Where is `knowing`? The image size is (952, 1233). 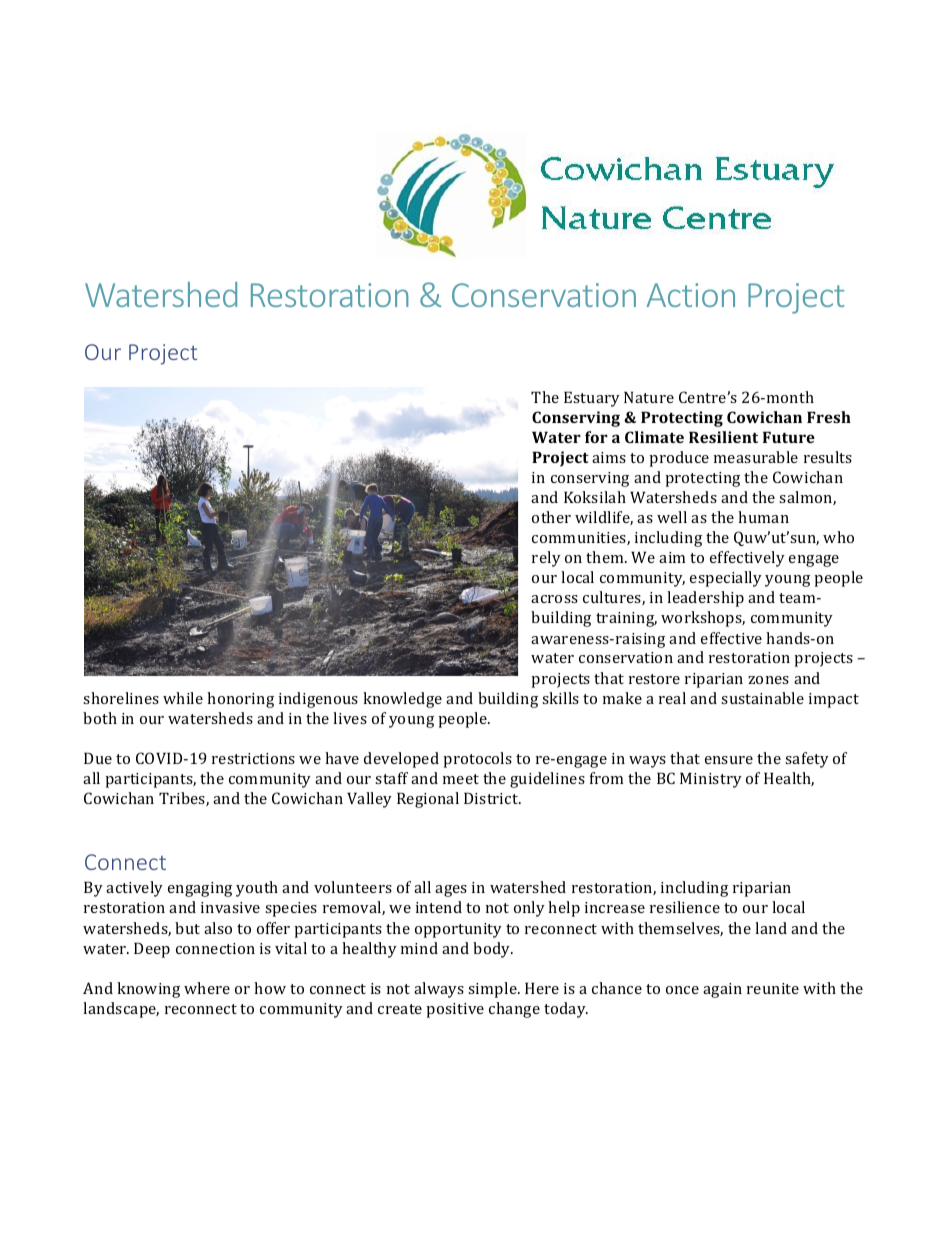
knowing is located at coordinates (148, 990).
